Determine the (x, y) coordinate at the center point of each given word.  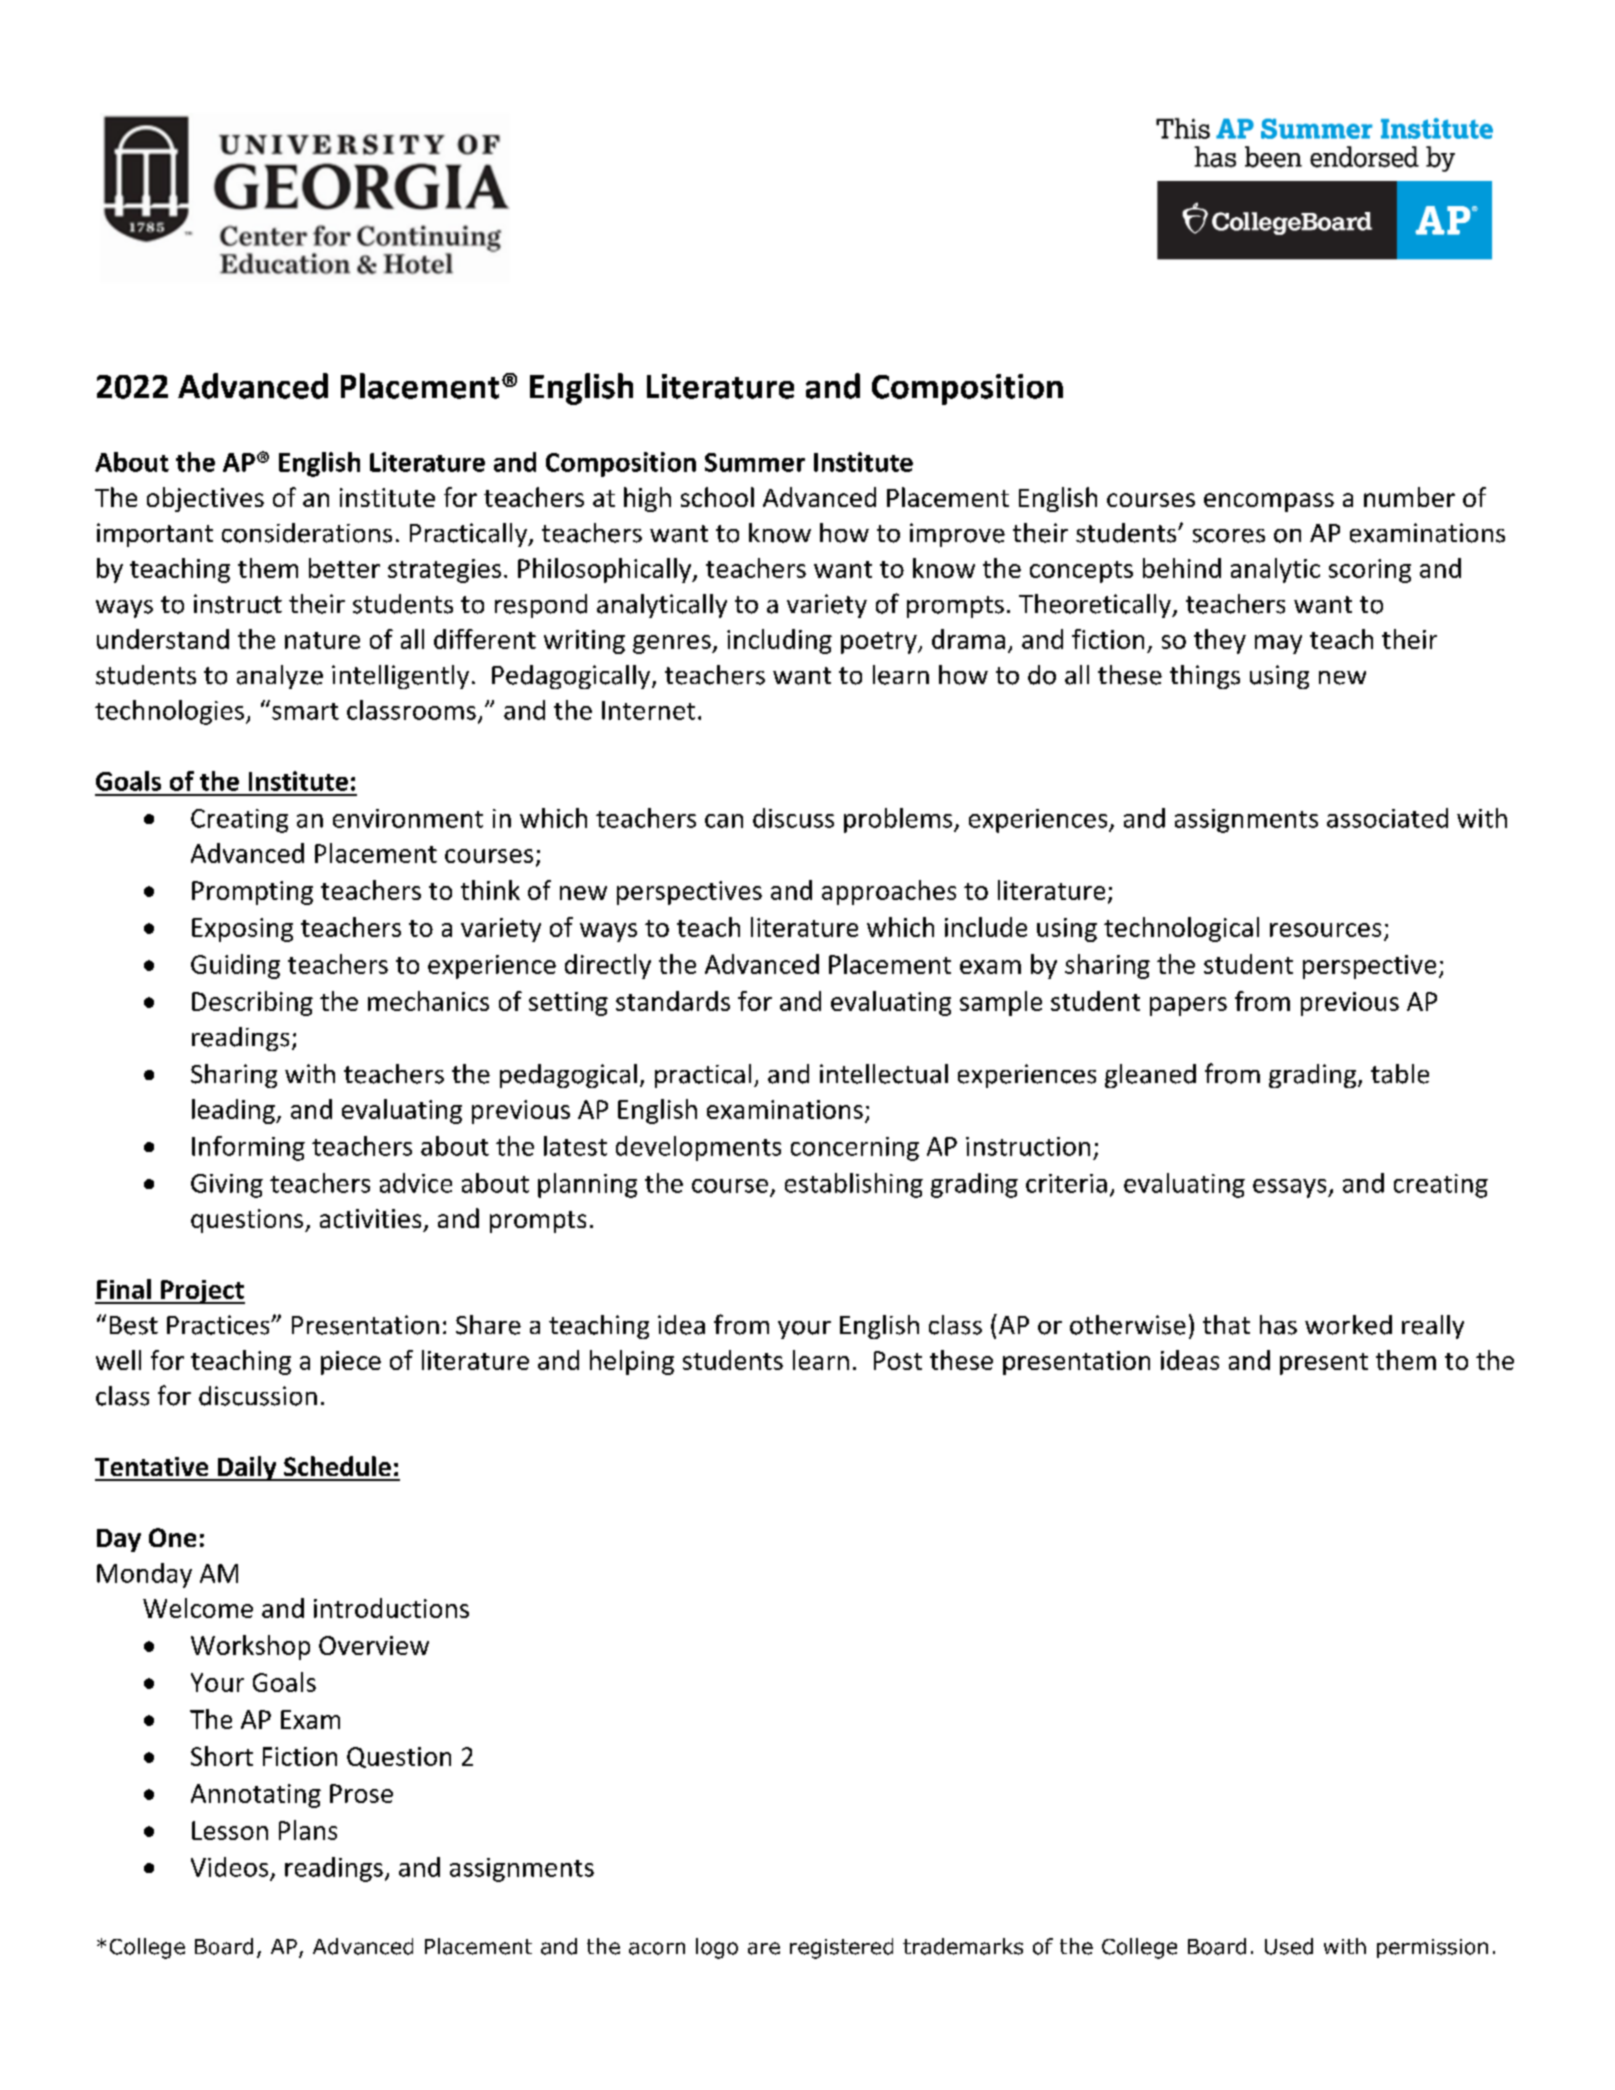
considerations (307, 533)
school (717, 497)
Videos (229, 1867)
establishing (854, 1185)
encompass (1269, 502)
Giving (227, 1186)
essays (1291, 1188)
